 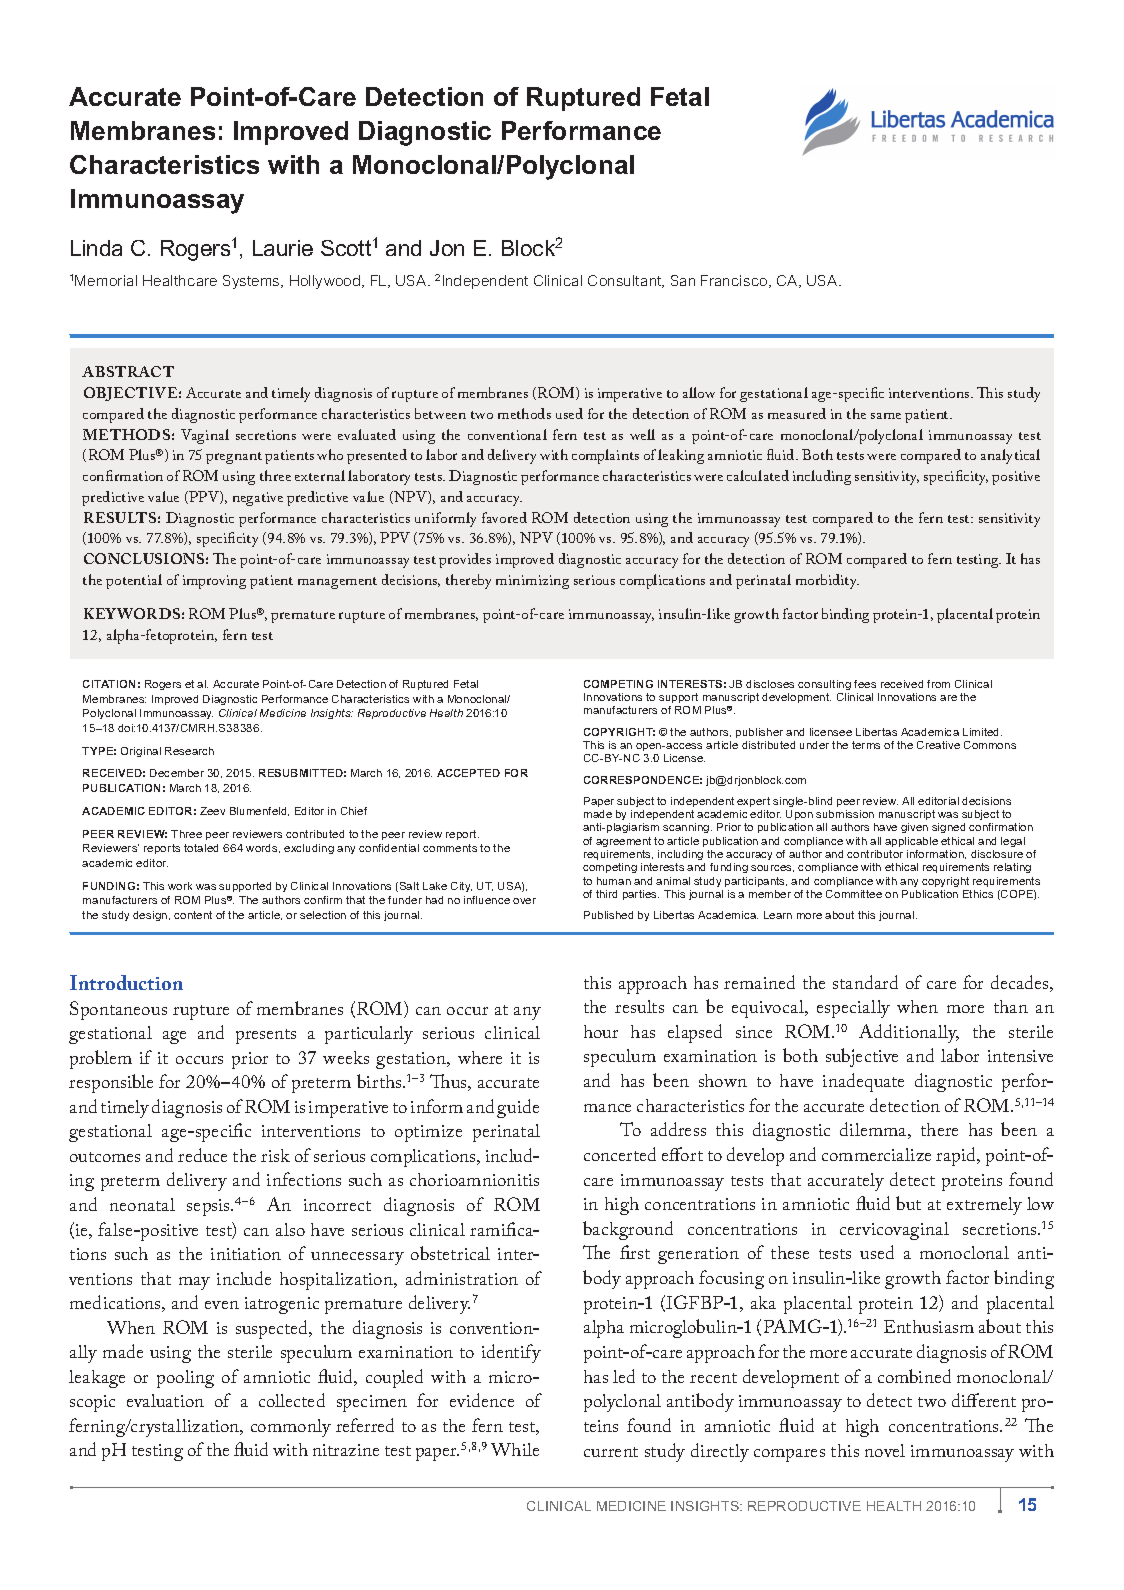 What do you see at coordinates (202, 1155) in the screenshot?
I see `reduce` at bounding box center [202, 1155].
